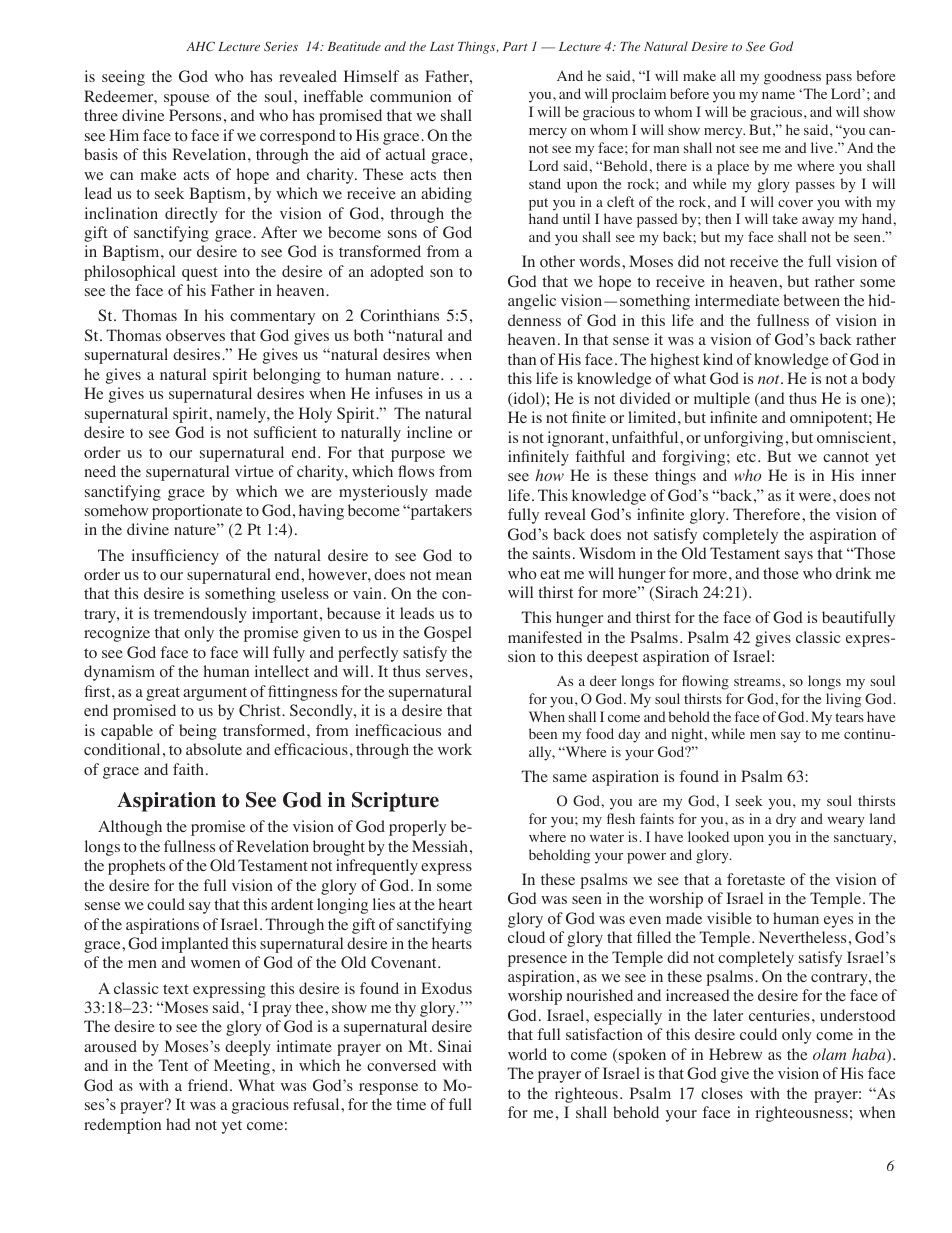 The width and height of the screenshot is (952, 1233). Describe the element at coordinates (799, 557) in the screenshot. I see `says` at that location.
